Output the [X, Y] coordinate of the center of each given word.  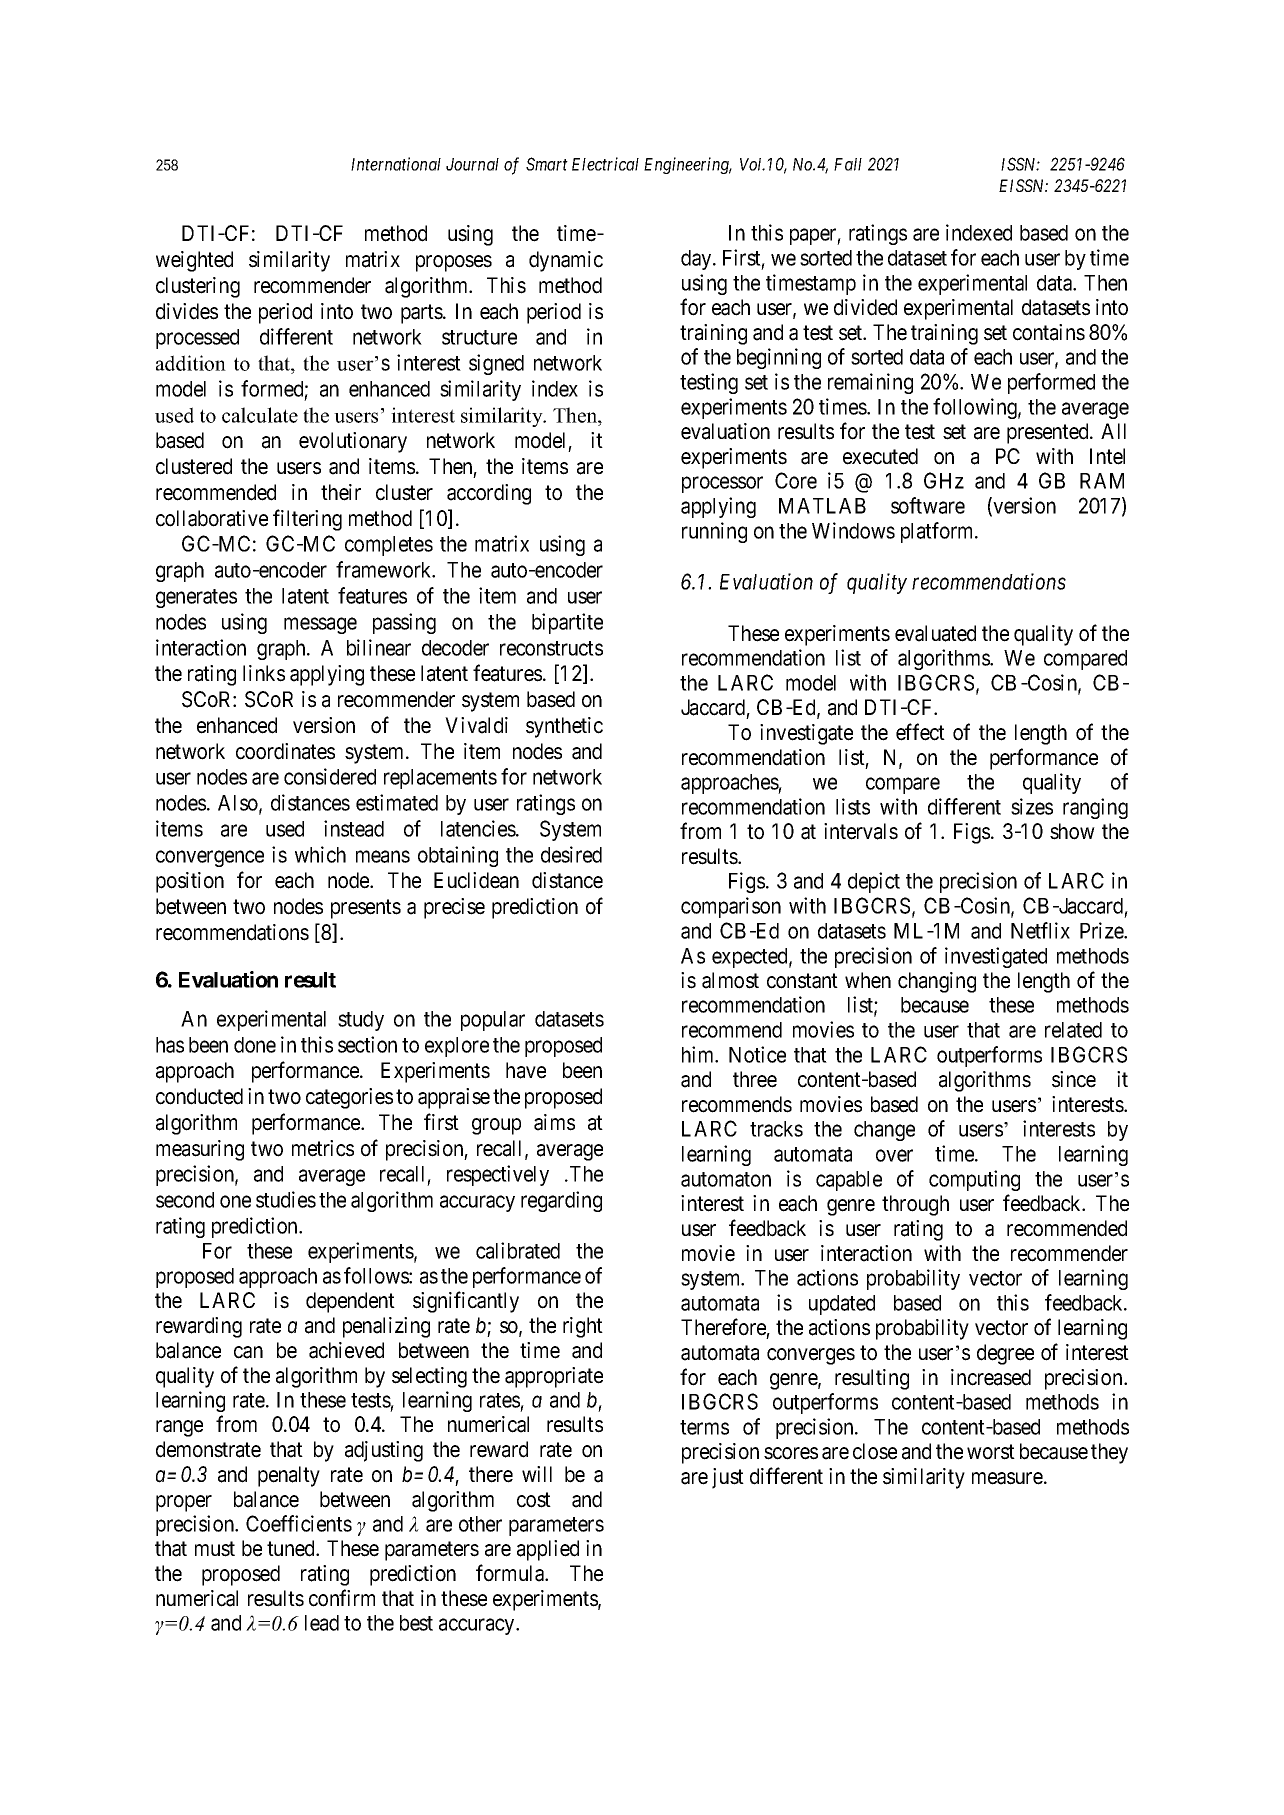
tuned [292, 1548]
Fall [848, 164]
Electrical [605, 164]
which [320, 854]
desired [571, 854]
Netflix [1040, 930]
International [396, 164]
